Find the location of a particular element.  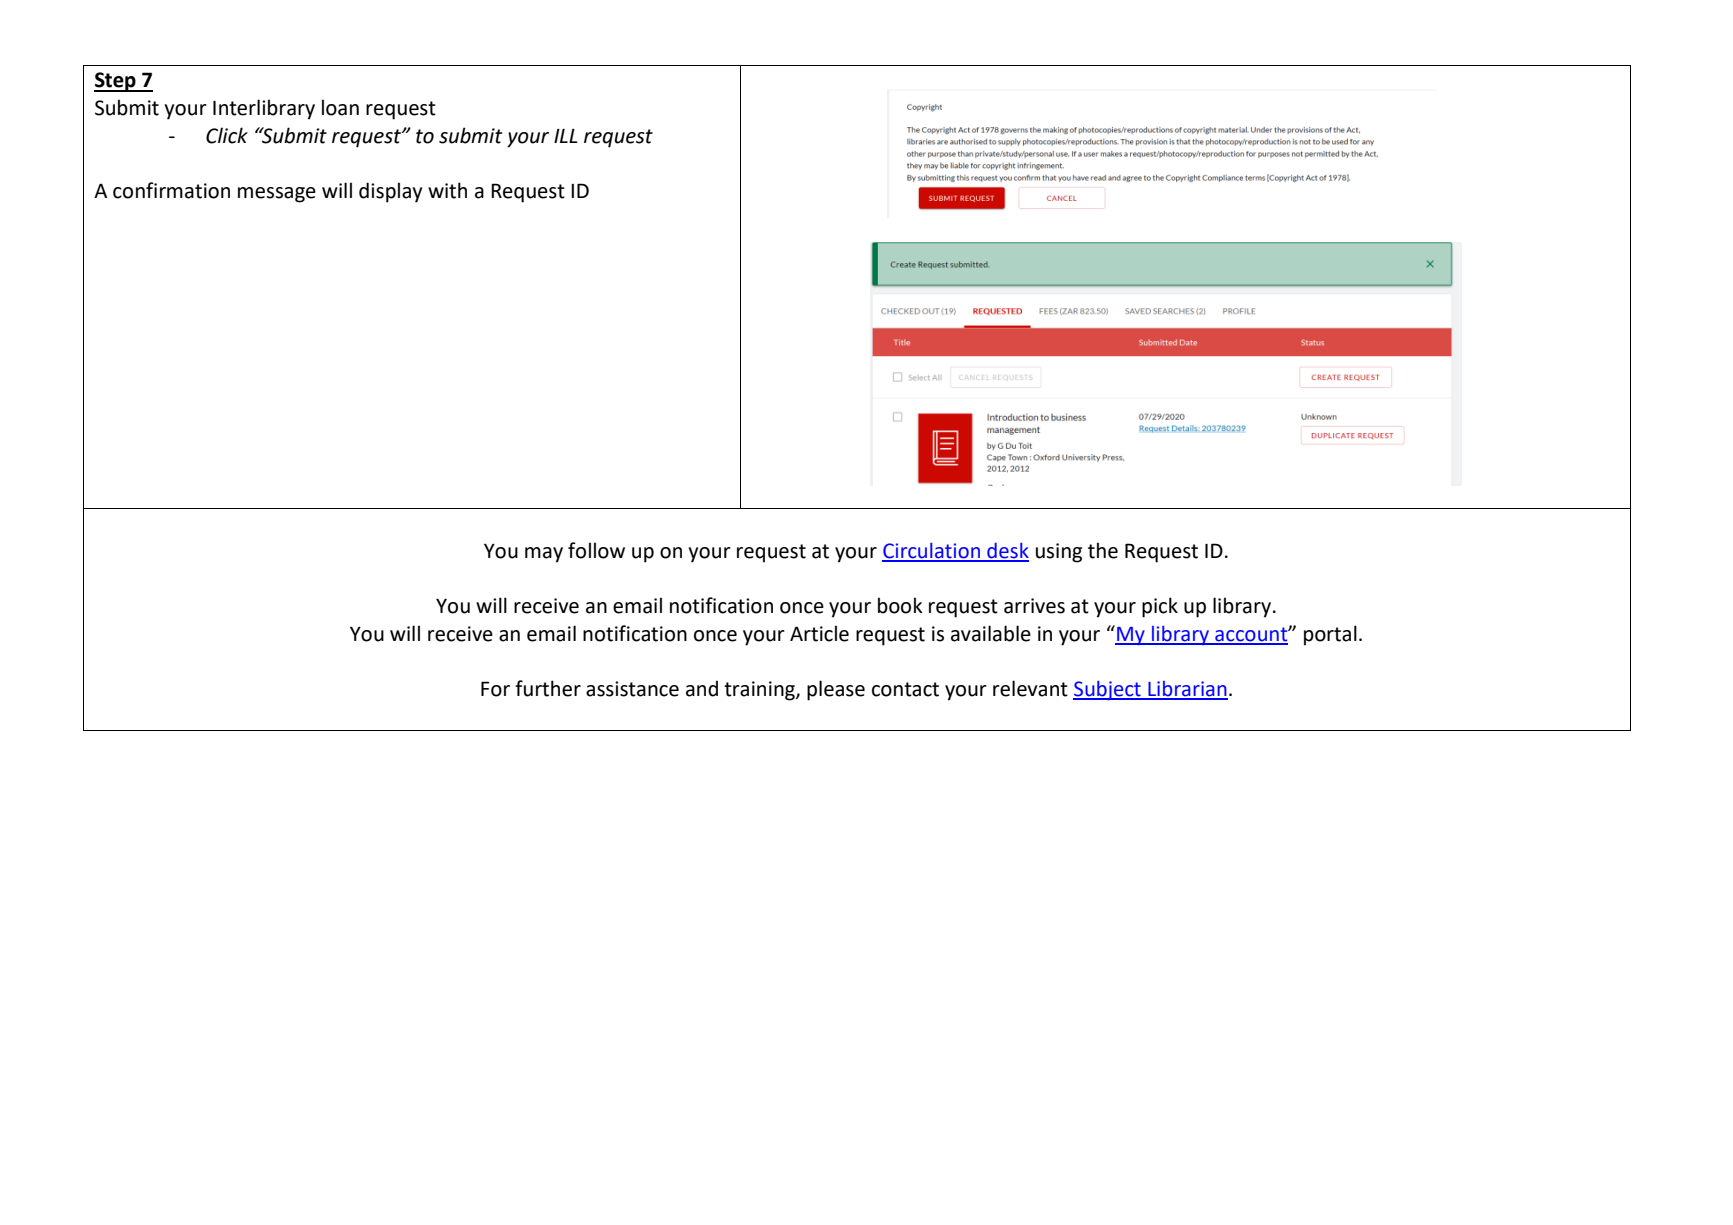

Librarian is located at coordinates (1187, 690).
